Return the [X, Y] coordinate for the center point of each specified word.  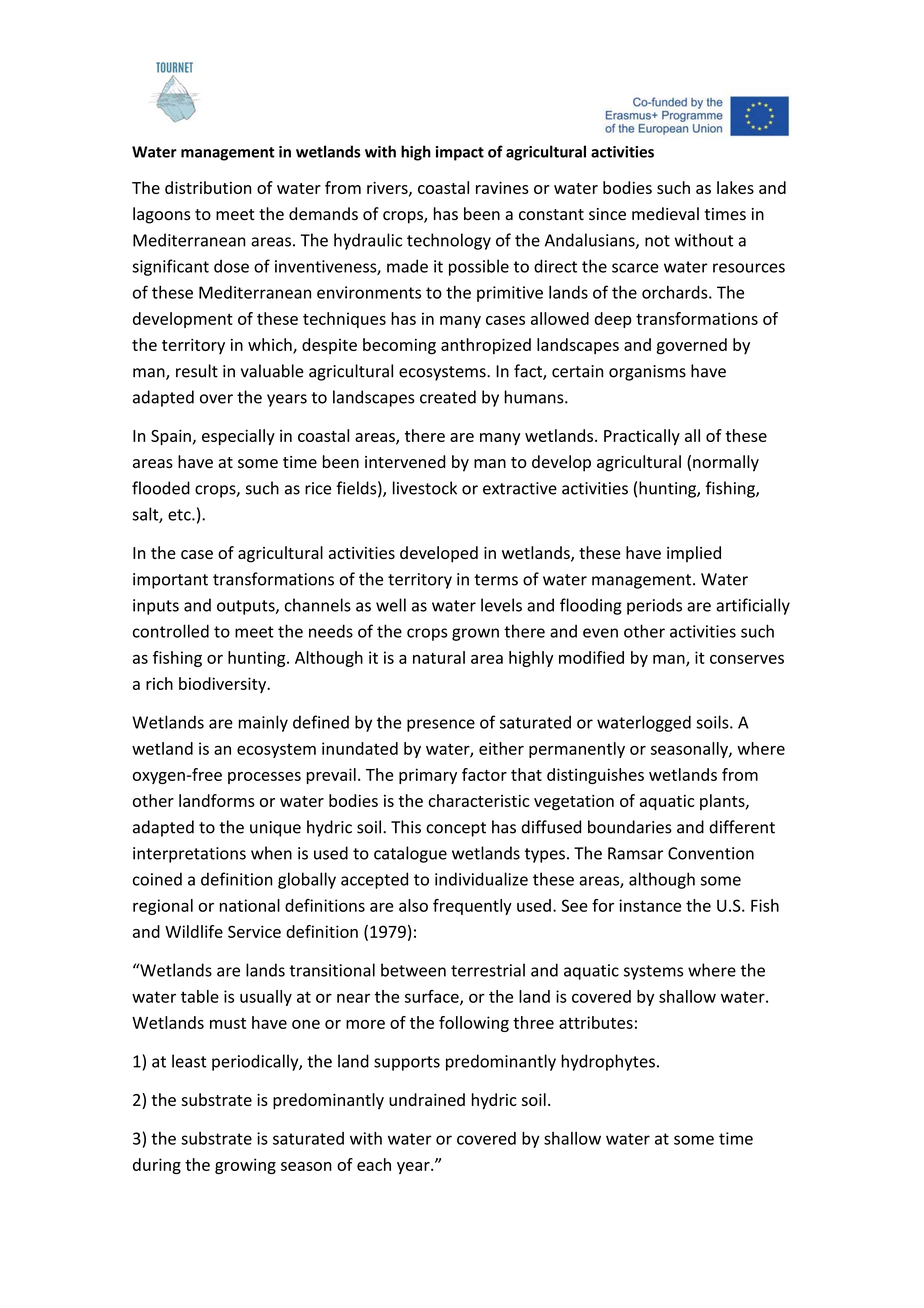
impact [460, 153]
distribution [208, 187]
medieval [665, 214]
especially [238, 437]
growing [245, 1166]
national [250, 905]
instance [650, 905]
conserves [747, 659]
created [448, 397]
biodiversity [224, 685]
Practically [642, 437]
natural [439, 657]
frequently [472, 907]
